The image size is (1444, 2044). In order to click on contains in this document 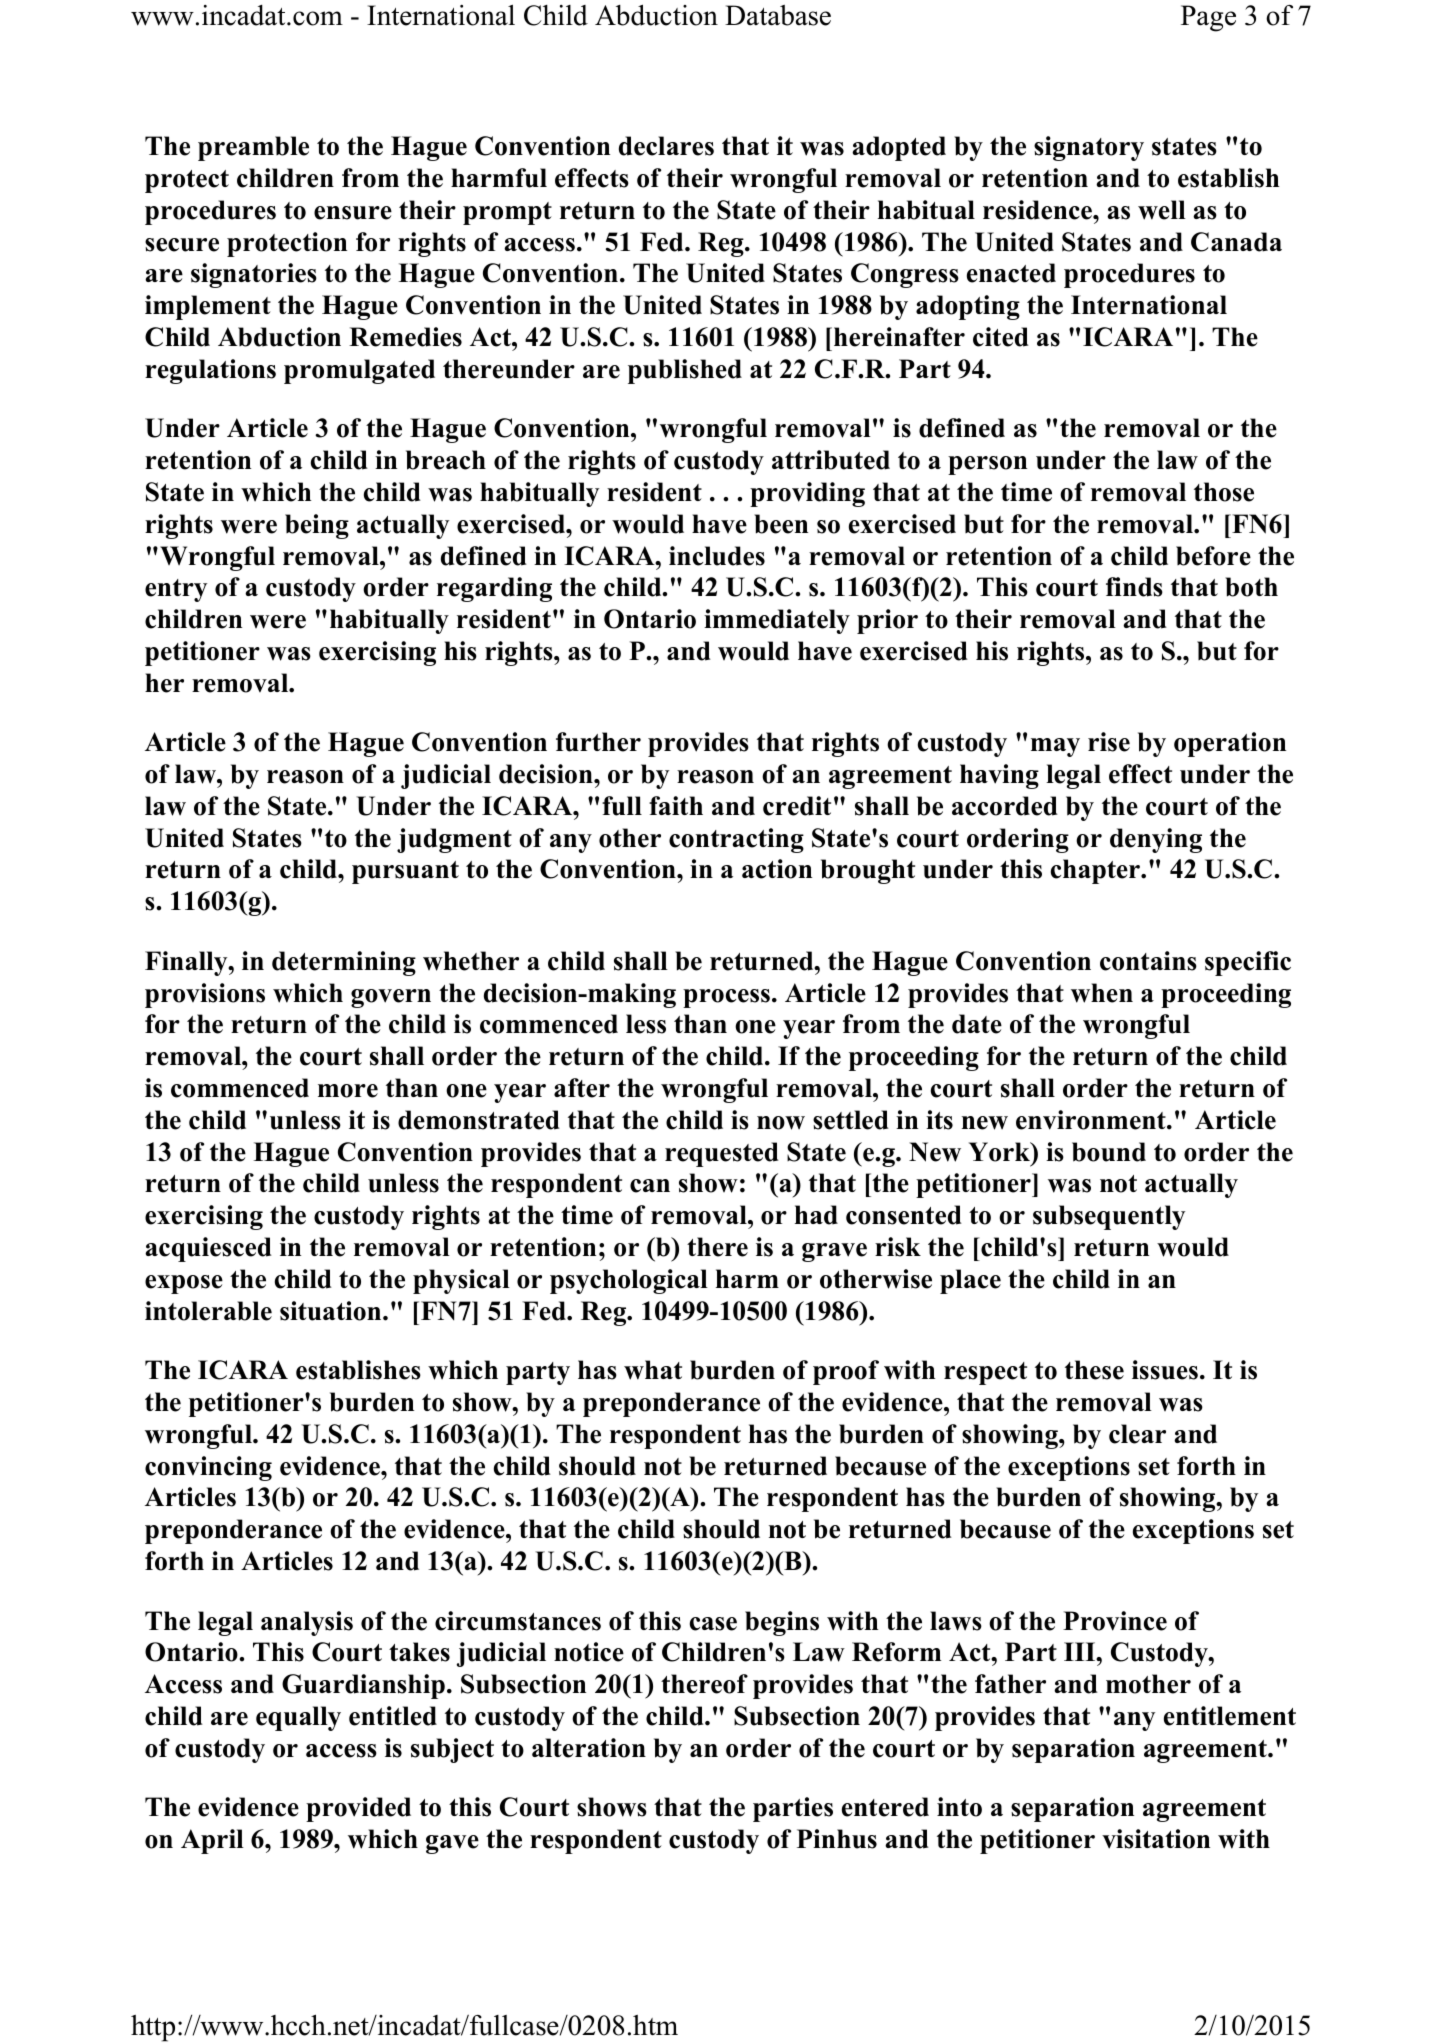, I will do `click(1148, 961)`.
